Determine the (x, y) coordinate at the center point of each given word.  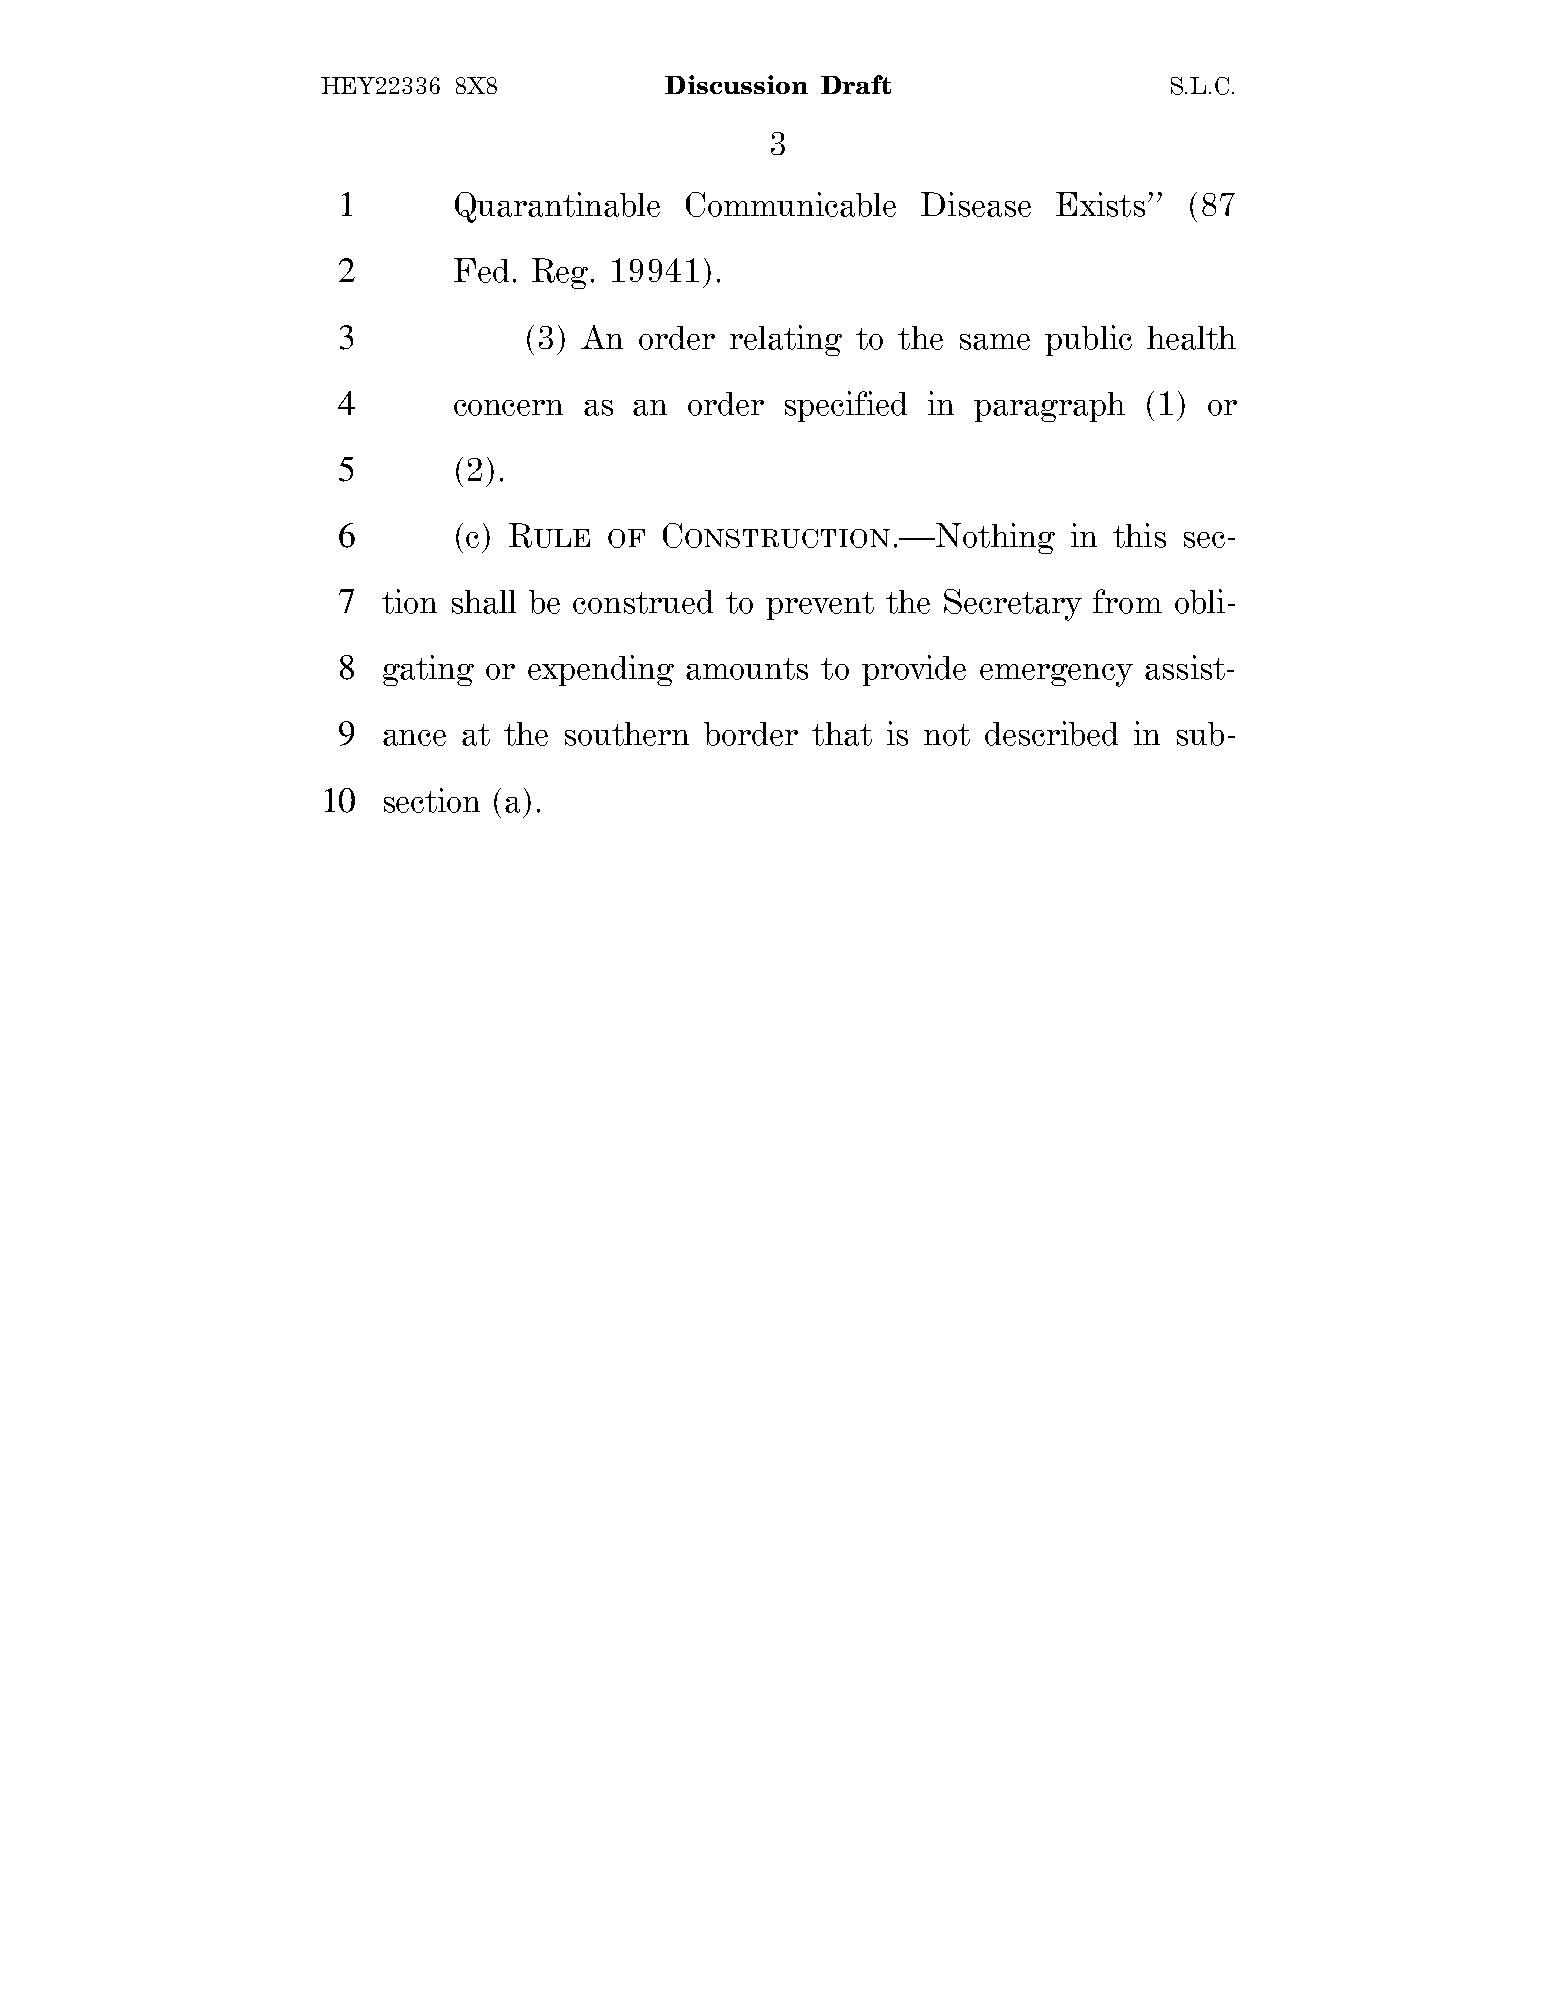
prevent (820, 606)
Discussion (736, 84)
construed (643, 602)
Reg (560, 273)
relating (786, 340)
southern (627, 734)
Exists (1100, 204)
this (1139, 535)
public (1088, 340)
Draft (856, 84)
